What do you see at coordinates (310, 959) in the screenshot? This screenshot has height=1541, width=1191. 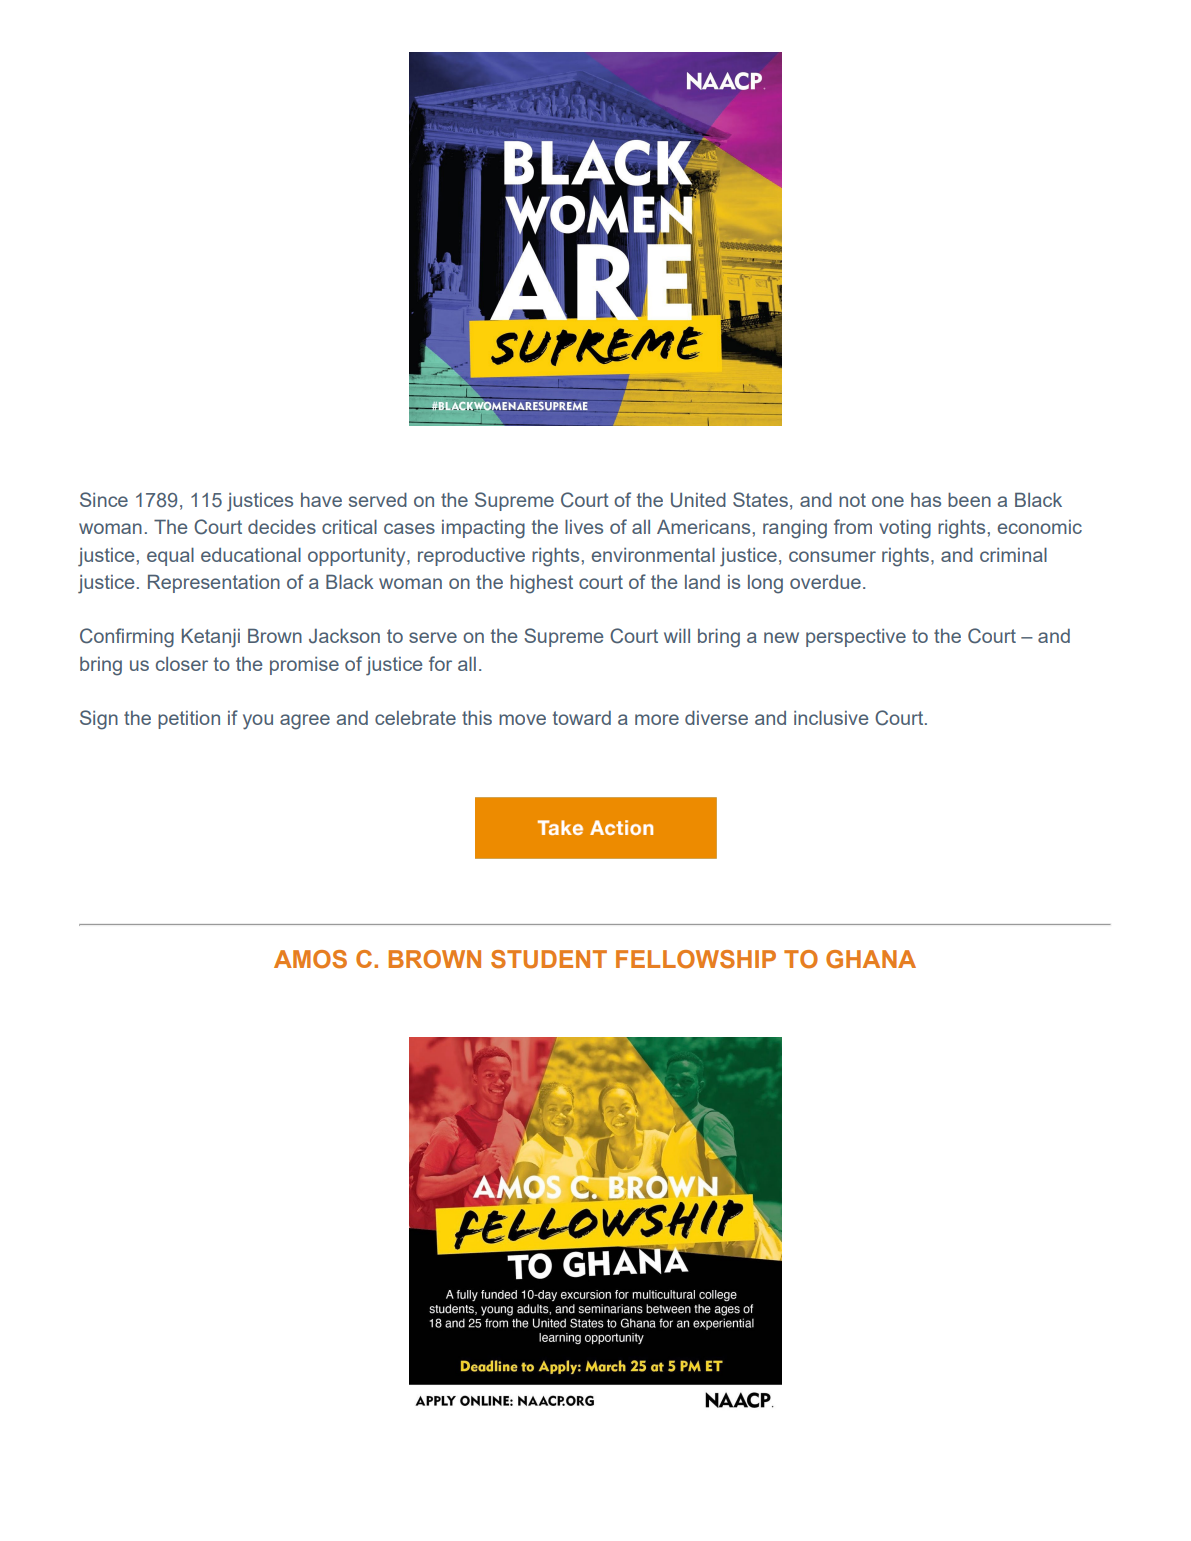 I see `AMOS` at bounding box center [310, 959].
